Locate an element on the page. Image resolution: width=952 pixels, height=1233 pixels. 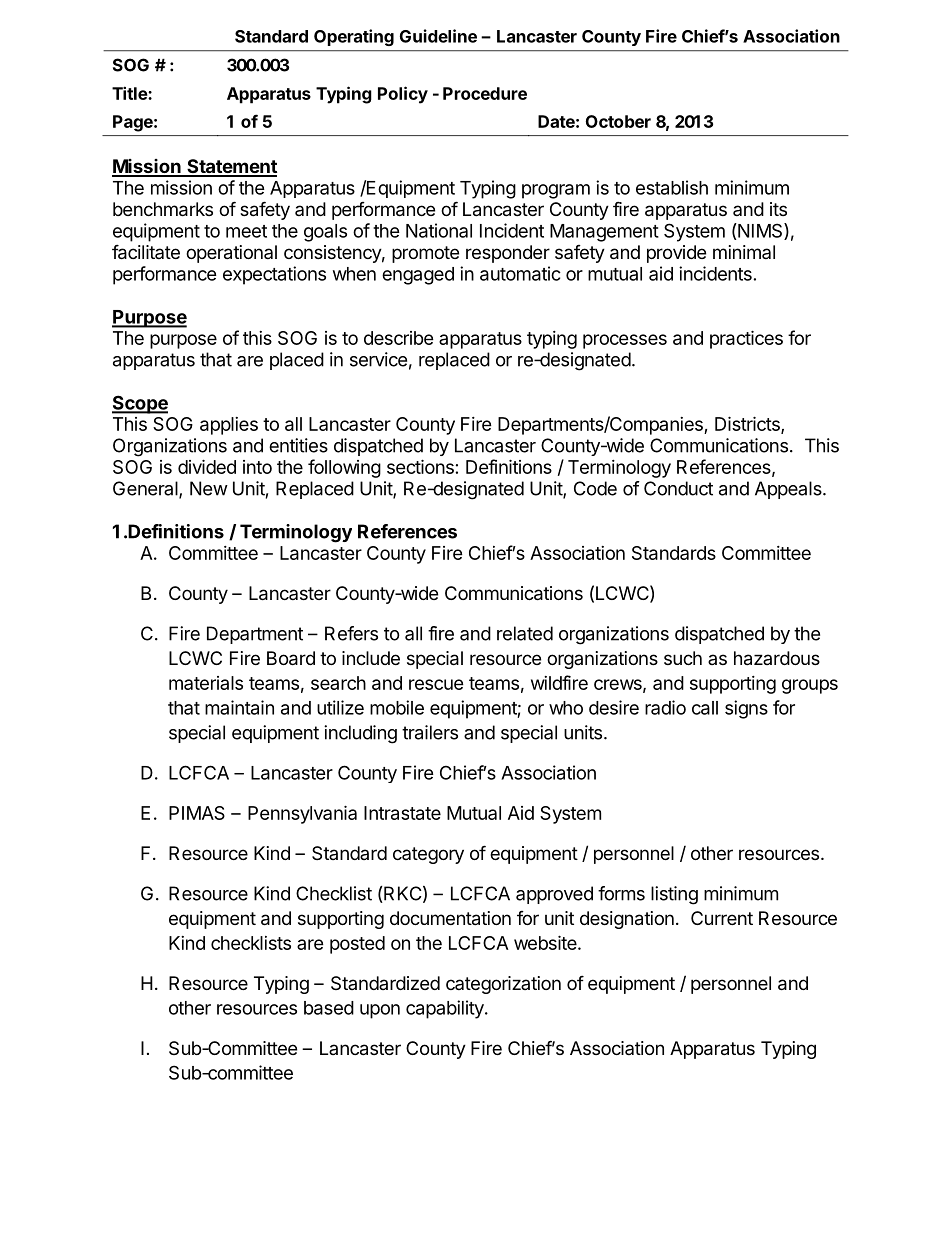
based is located at coordinates (329, 1008).
